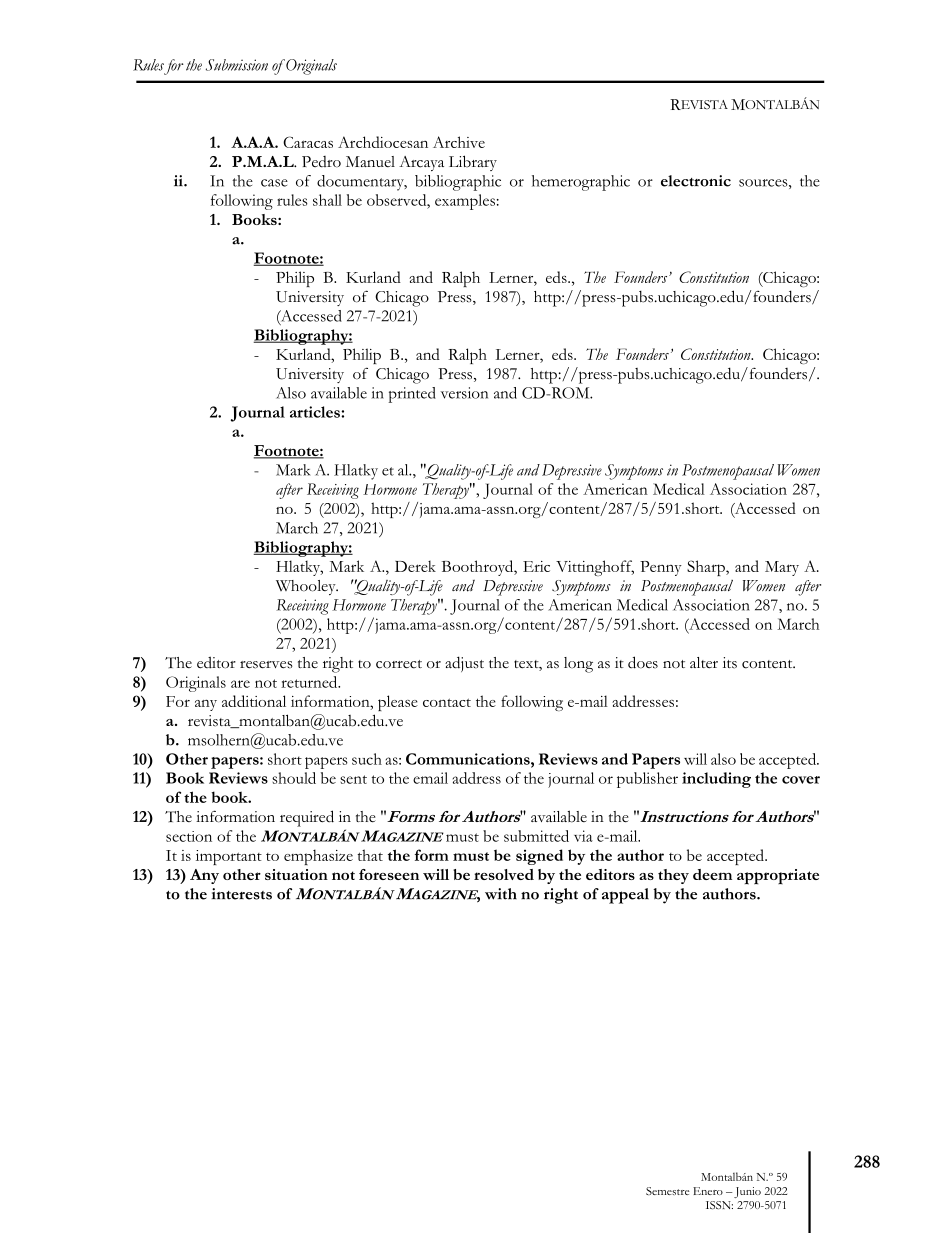 This document has height=1233, width=952. I want to click on Junio, so click(747, 1192).
